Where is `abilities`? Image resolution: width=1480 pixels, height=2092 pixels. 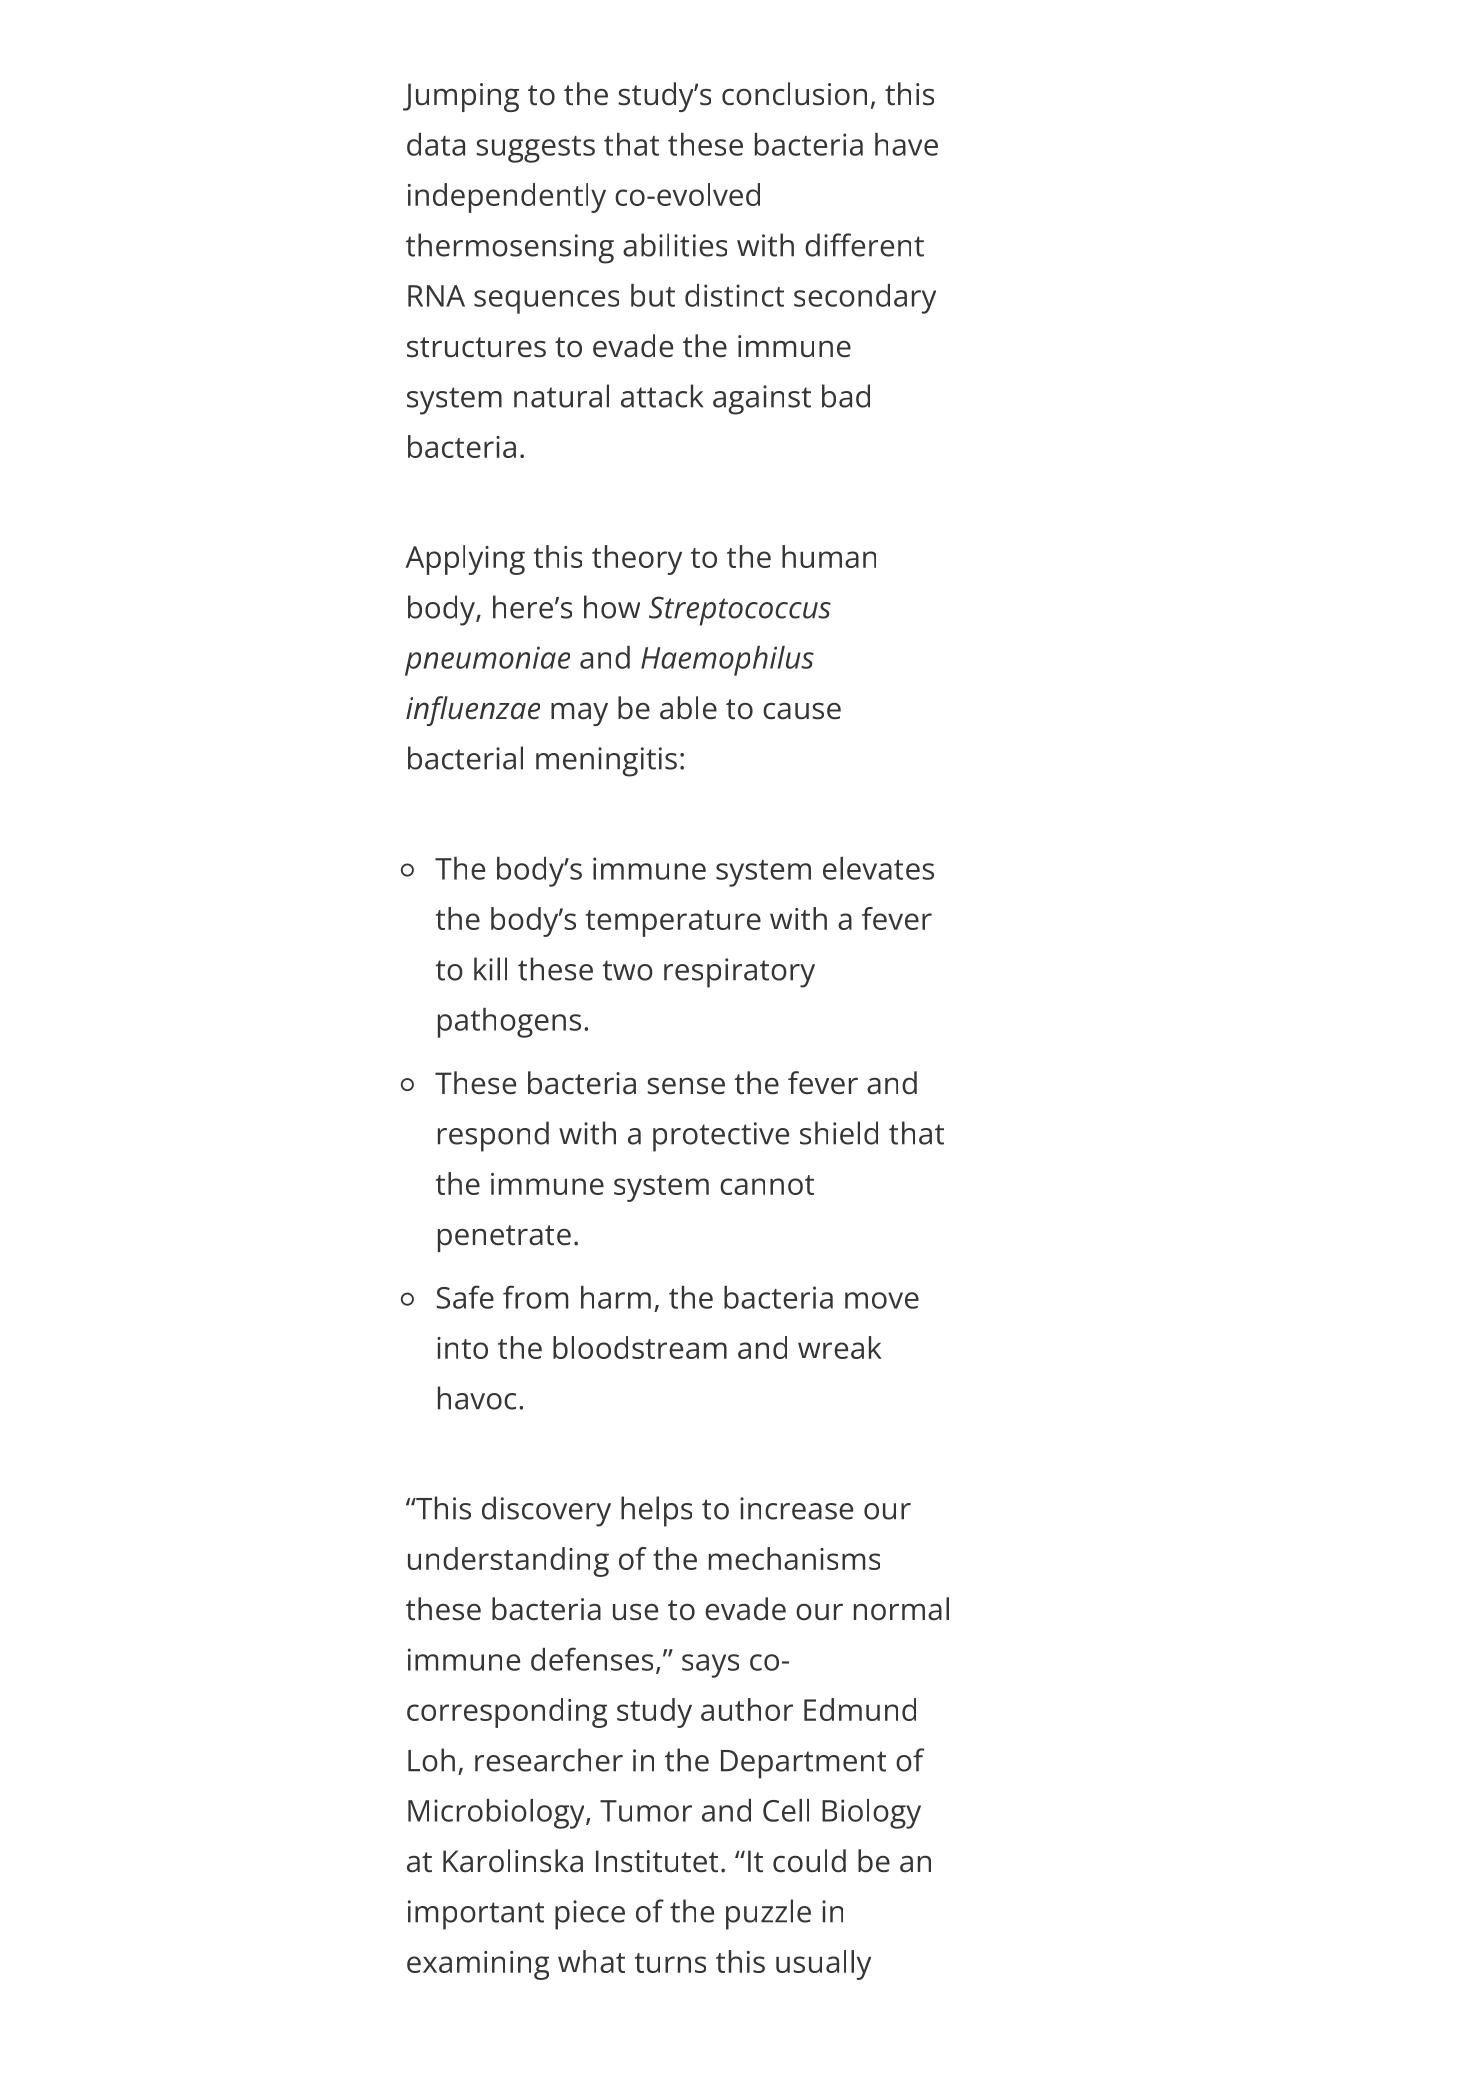
abilities is located at coordinates (675, 245).
